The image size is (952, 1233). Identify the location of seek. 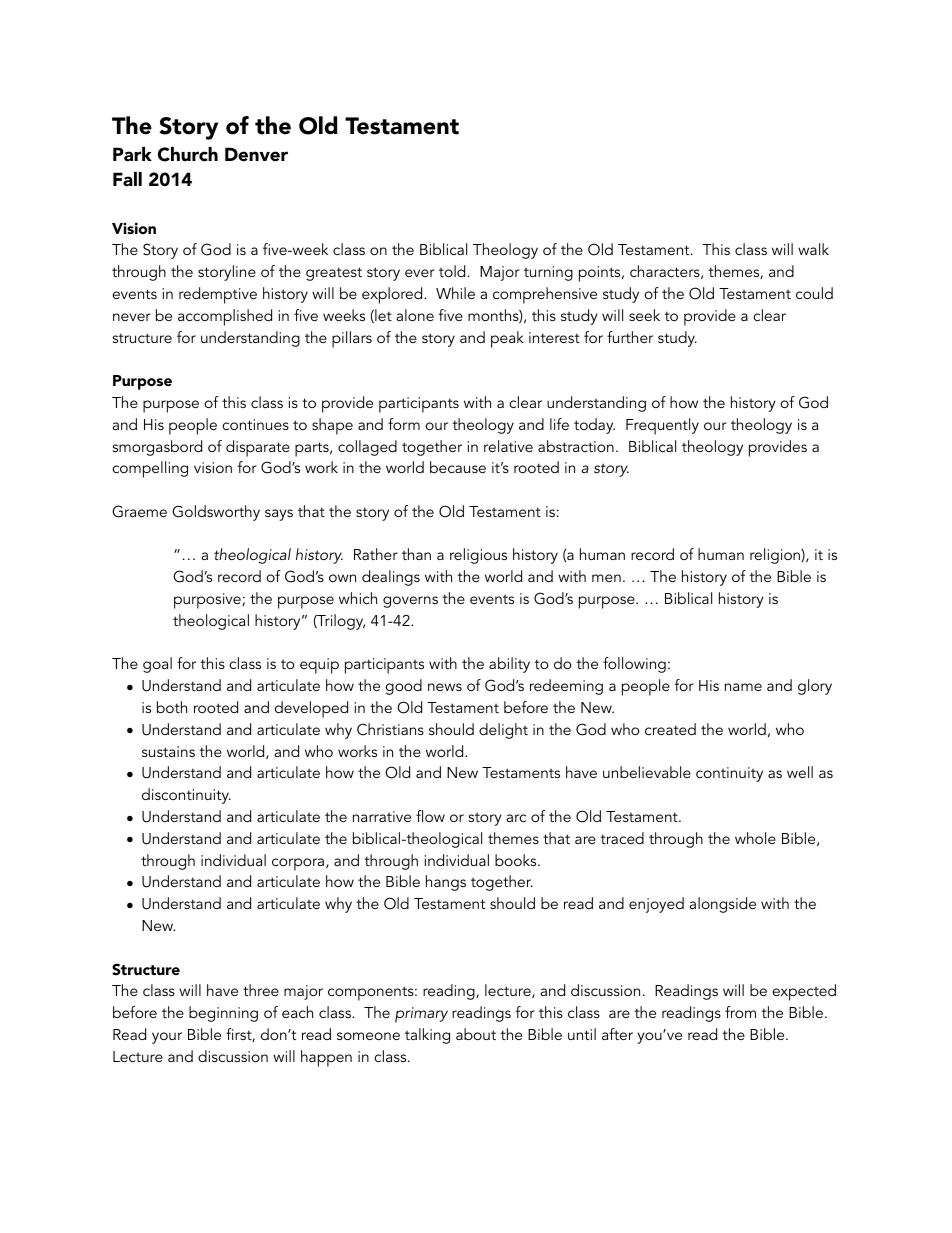
(644, 315).
